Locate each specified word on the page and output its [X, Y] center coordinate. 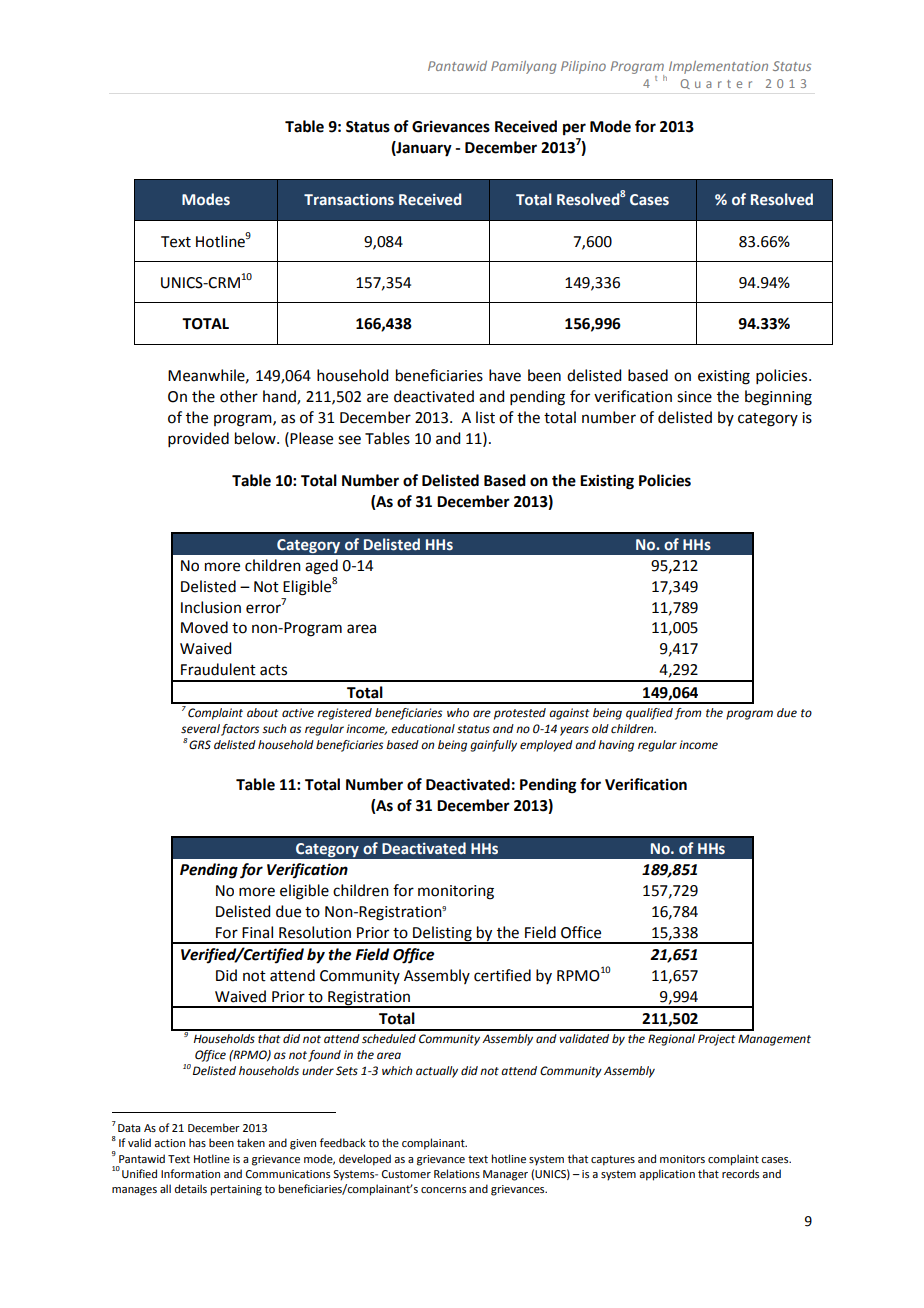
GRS [200, 745]
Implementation [718, 67]
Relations [457, 1173]
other [239, 396]
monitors [682, 1159]
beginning [778, 398]
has [197, 1142]
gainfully [493, 746]
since [694, 397]
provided [198, 439]
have [505, 375]
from [688, 714]
